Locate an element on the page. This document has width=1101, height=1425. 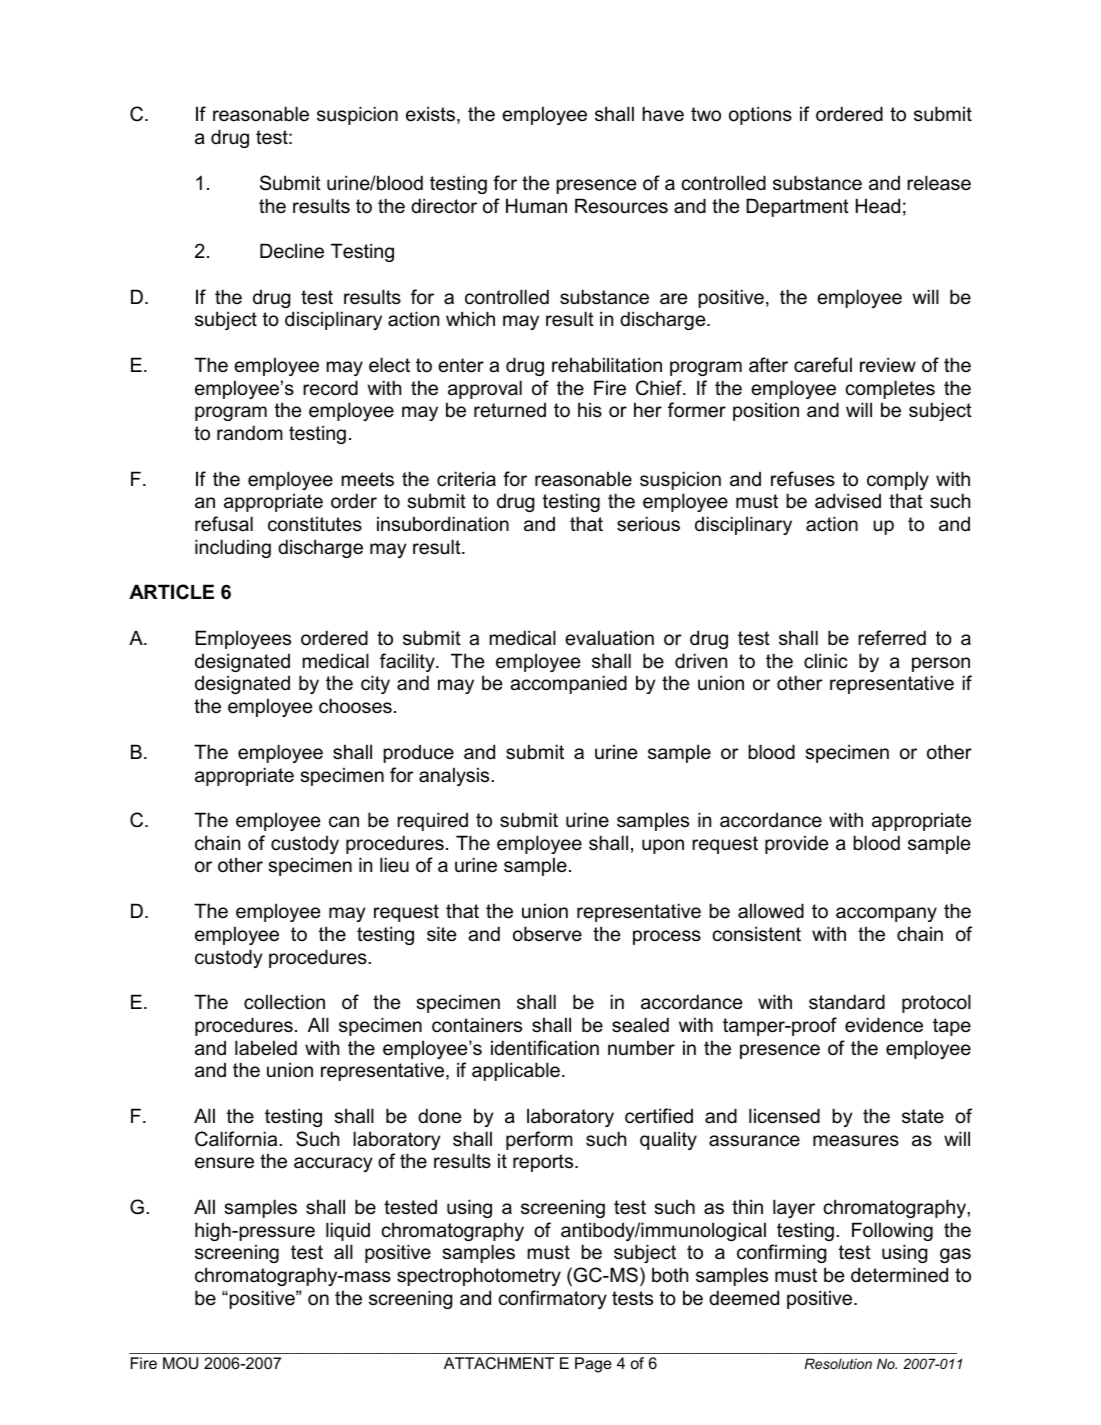
serious is located at coordinates (648, 524).
